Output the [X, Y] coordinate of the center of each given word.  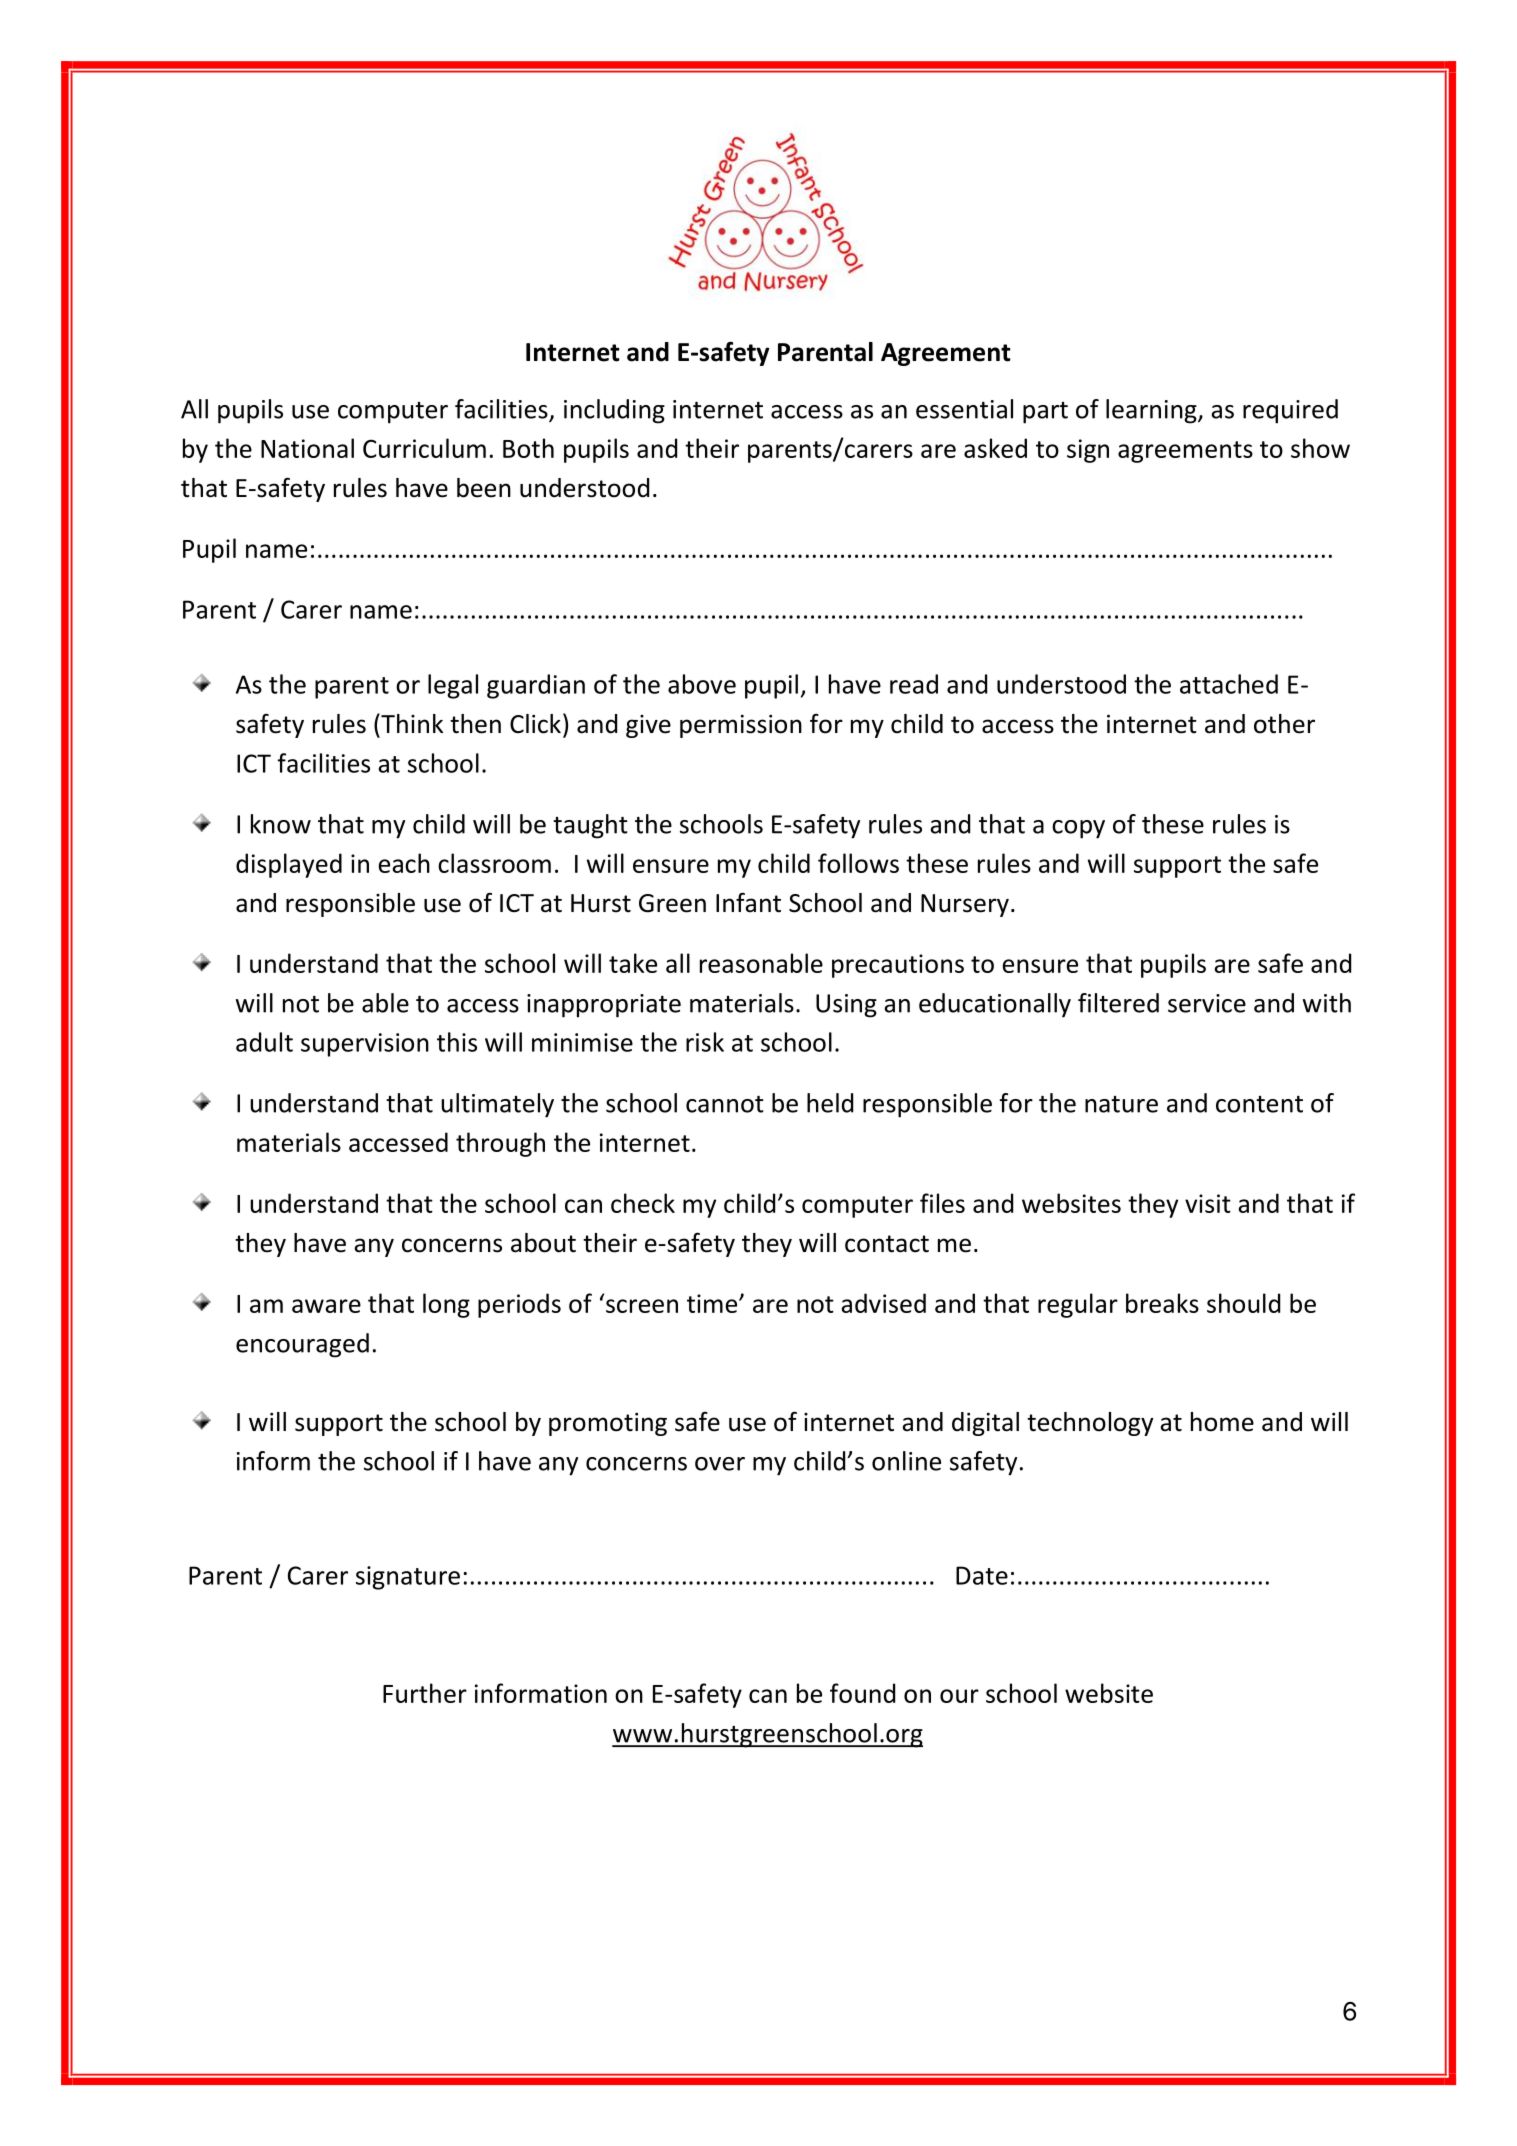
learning [1152, 411]
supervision [365, 1045]
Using [846, 1006]
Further [425, 1693]
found [862, 1693]
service [1207, 1003]
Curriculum [424, 448]
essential [964, 409]
